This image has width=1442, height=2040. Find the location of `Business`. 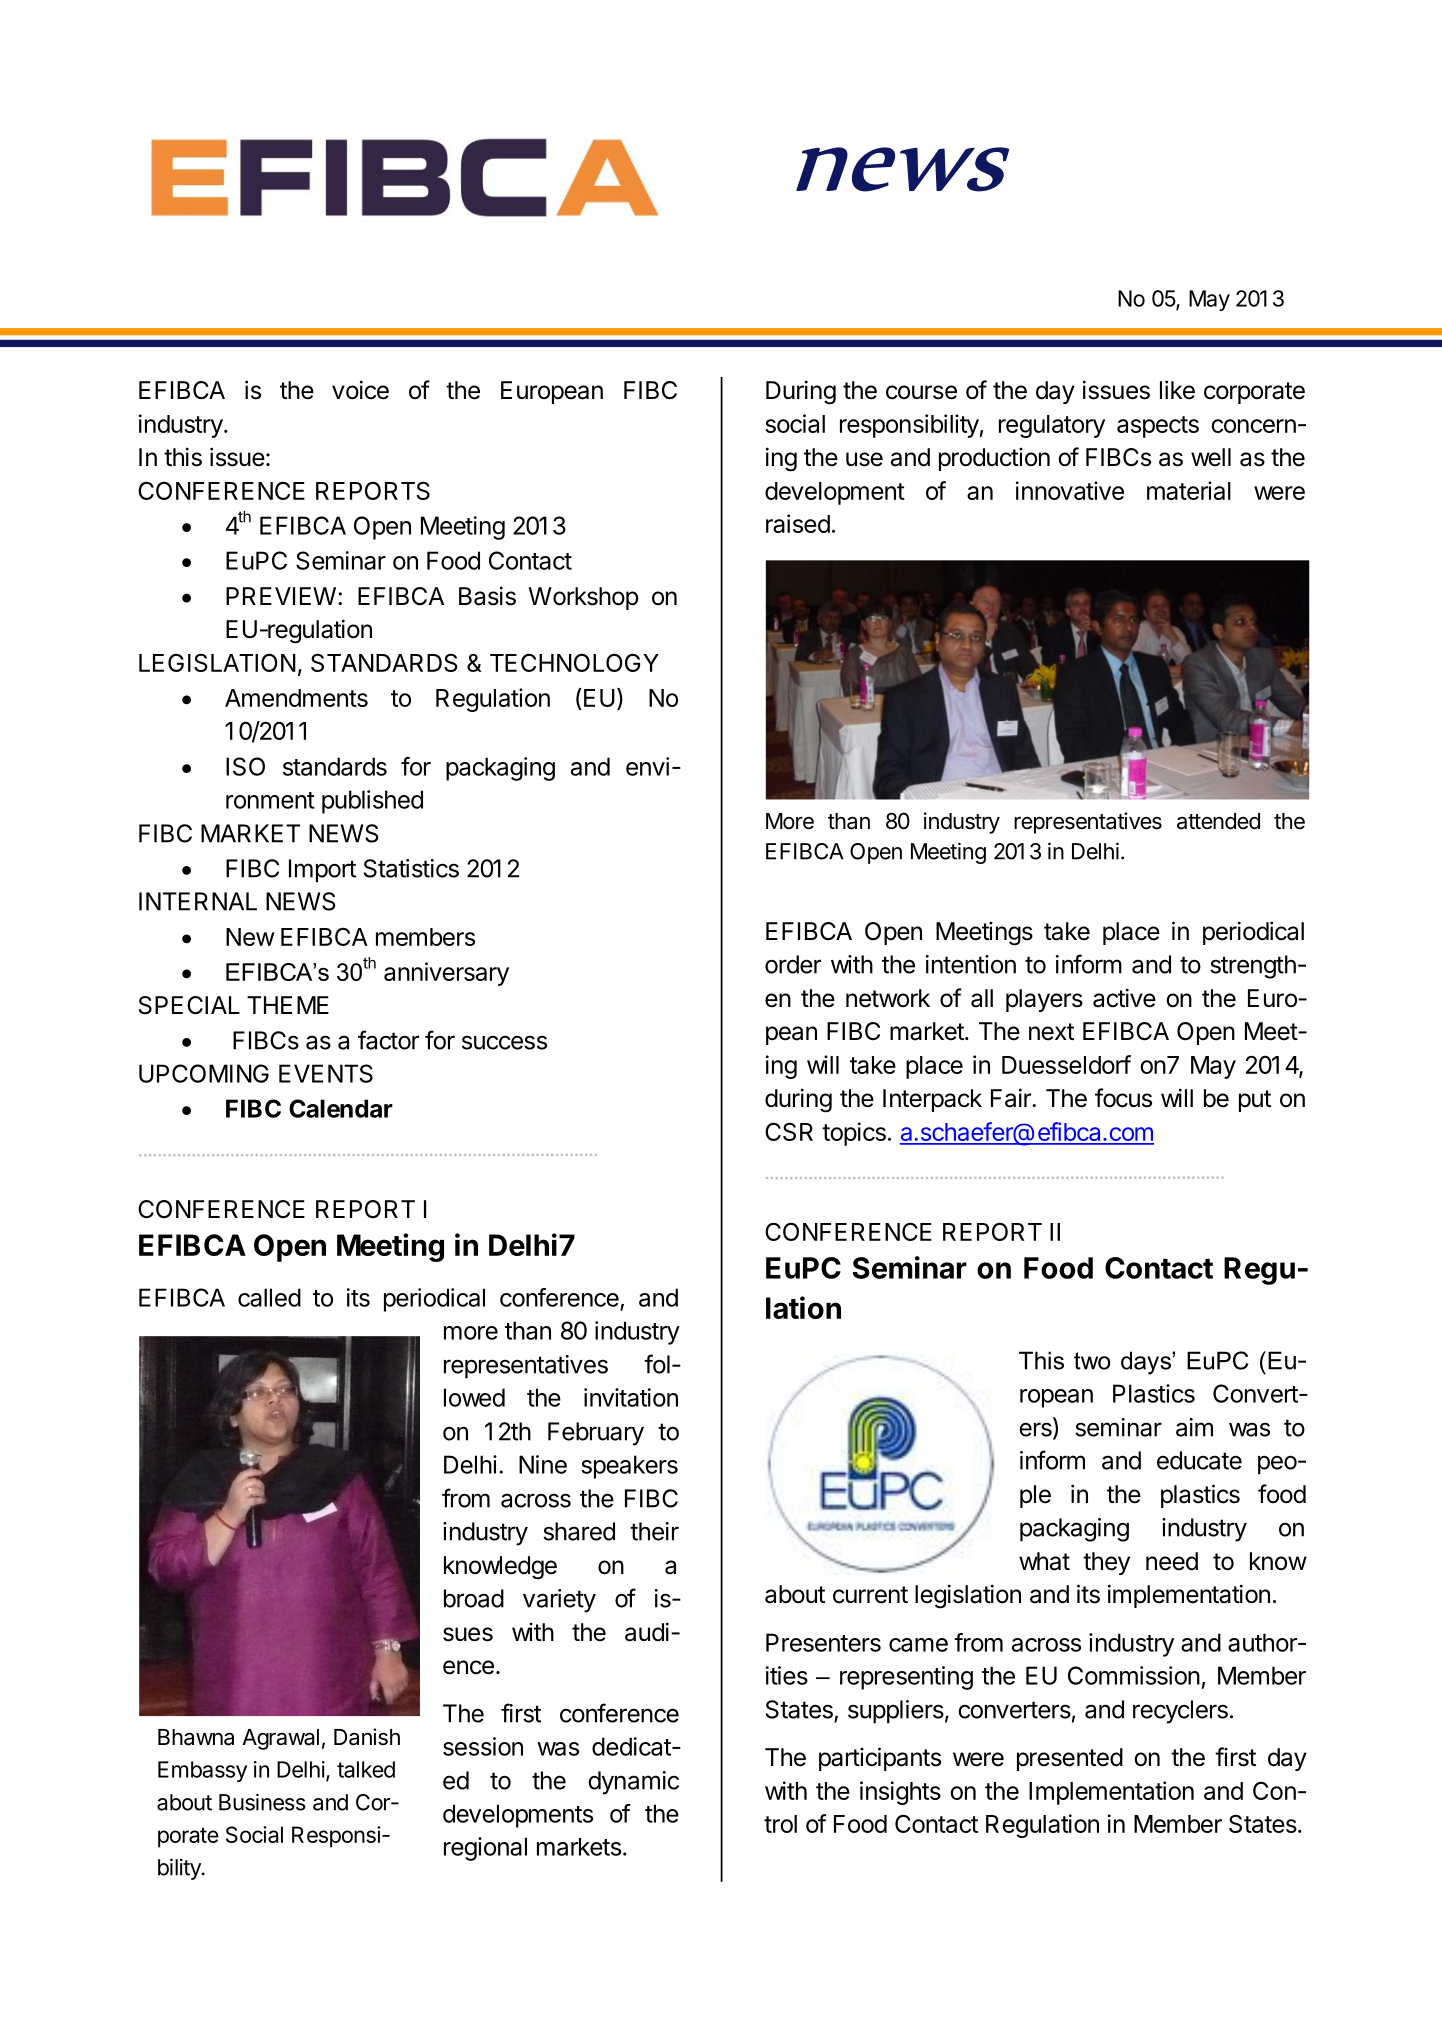

Business is located at coordinates (262, 1802).
